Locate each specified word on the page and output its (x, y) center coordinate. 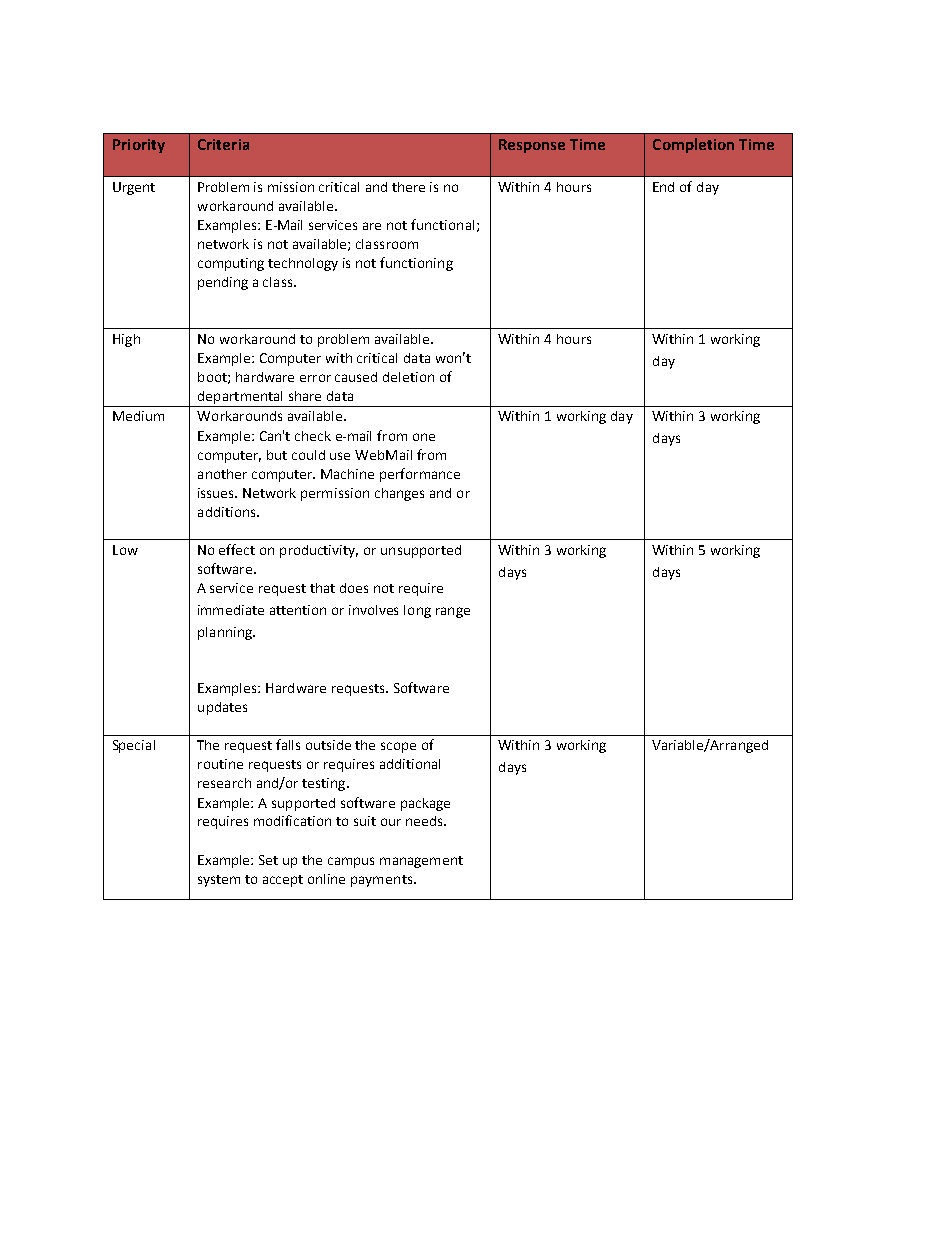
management (421, 862)
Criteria (223, 144)
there (408, 187)
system (219, 881)
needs (425, 821)
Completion (693, 145)
